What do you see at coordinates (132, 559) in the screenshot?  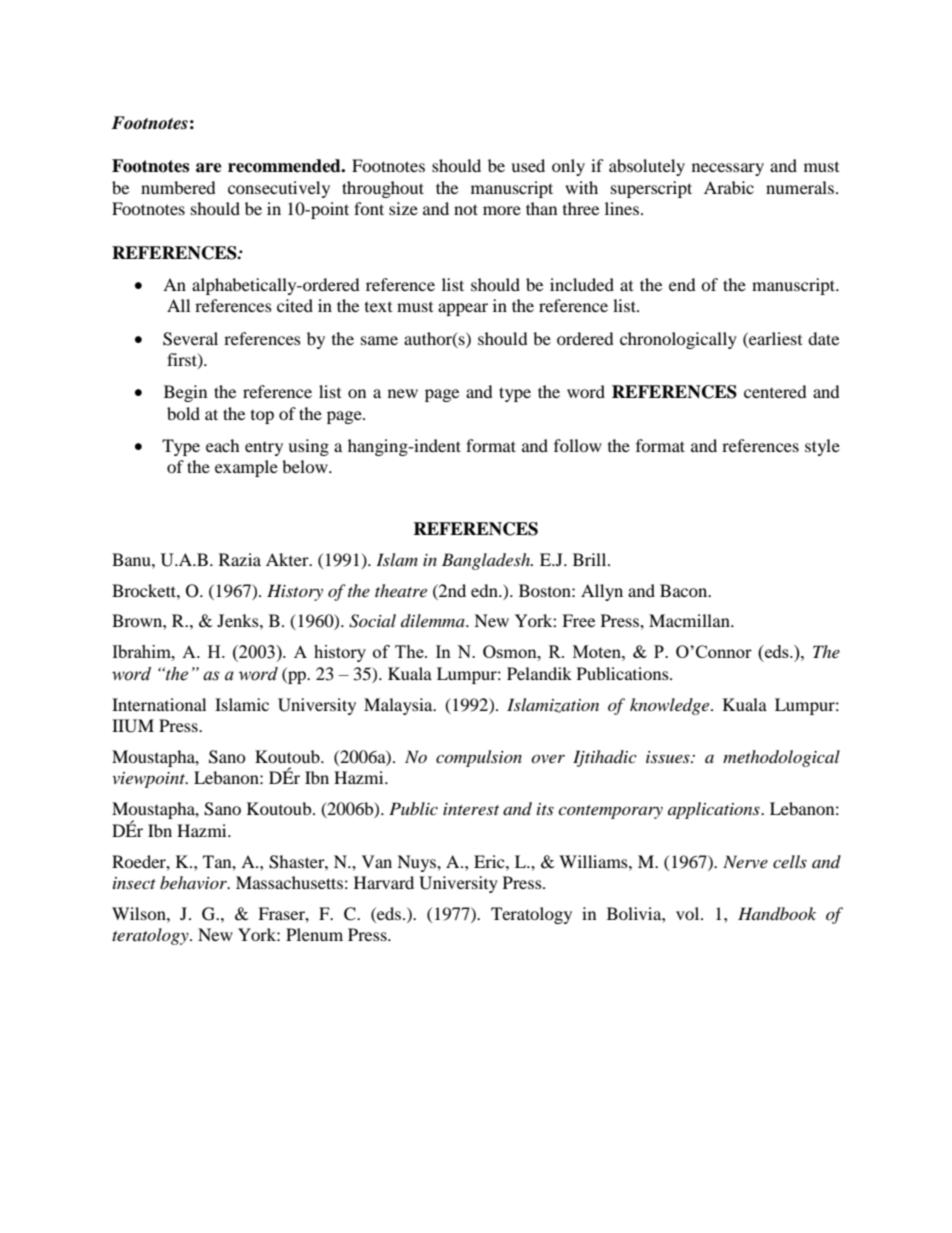 I see `Banu` at bounding box center [132, 559].
